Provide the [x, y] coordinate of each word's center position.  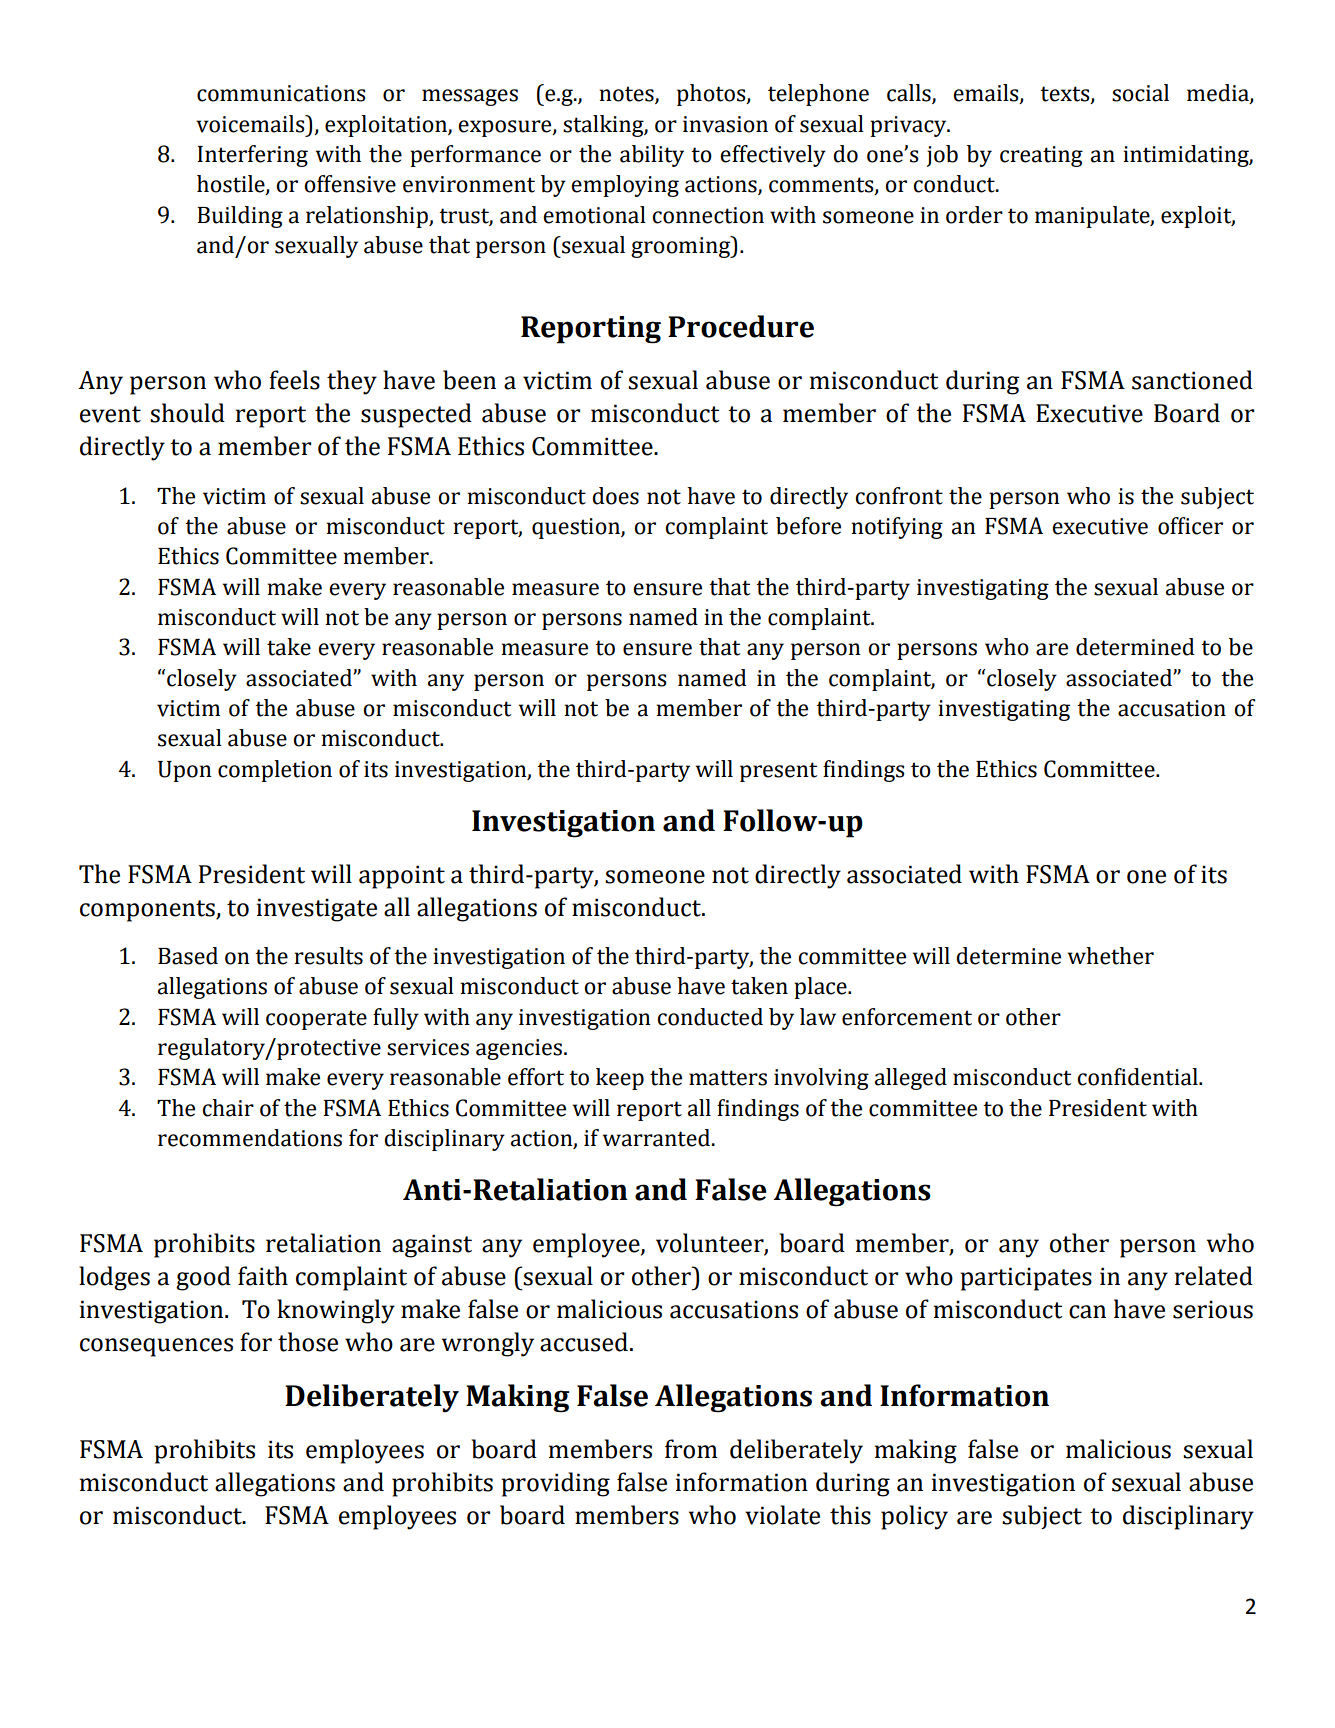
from [691, 1449]
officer [1190, 526]
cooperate [316, 1020]
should [187, 413]
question [577, 528]
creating [1041, 156]
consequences [156, 1347]
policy [914, 1517]
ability [652, 156]
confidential [1138, 1077]
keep [620, 1079]
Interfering [252, 156]
